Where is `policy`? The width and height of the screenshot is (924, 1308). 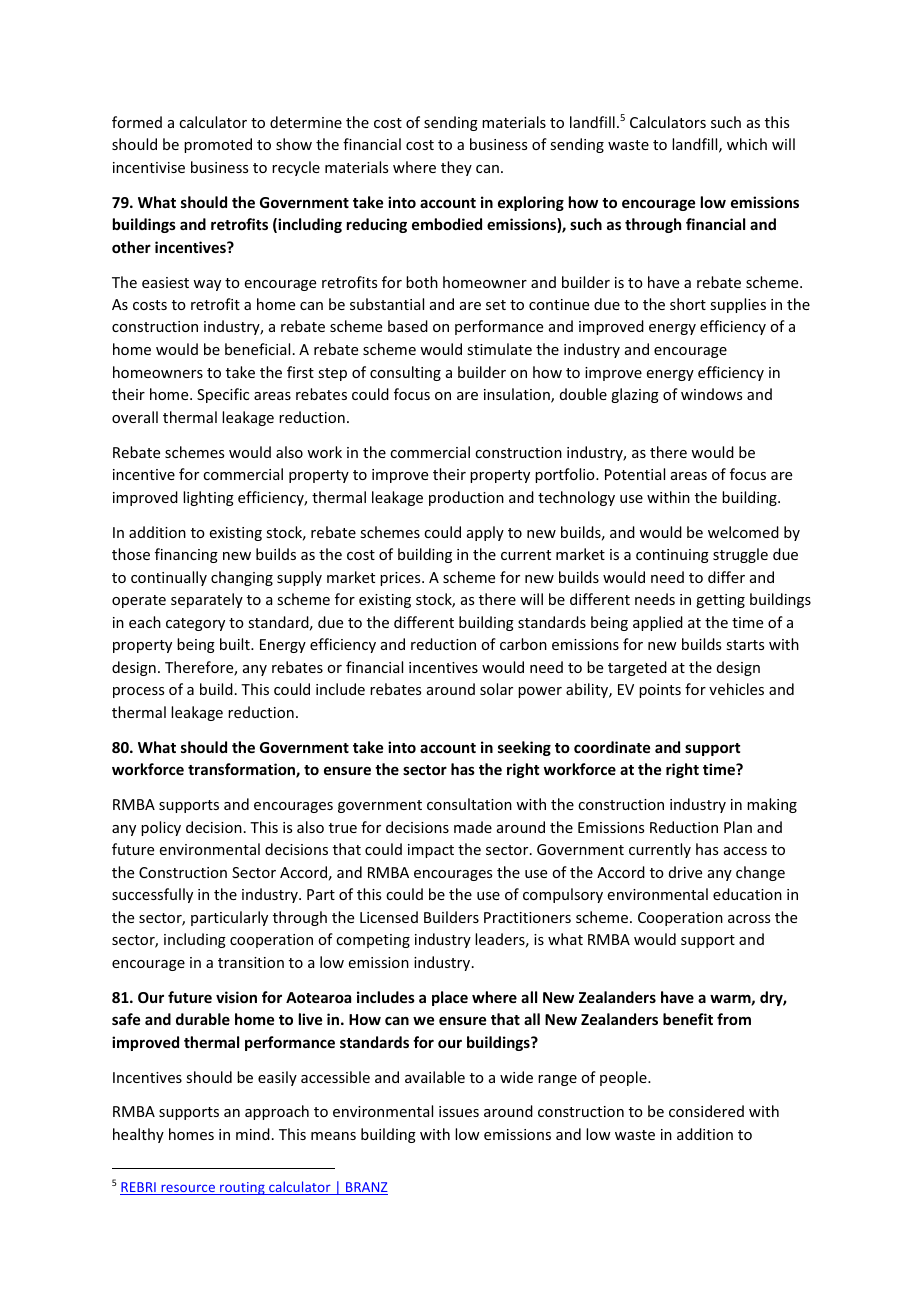
policy is located at coordinates (161, 828).
